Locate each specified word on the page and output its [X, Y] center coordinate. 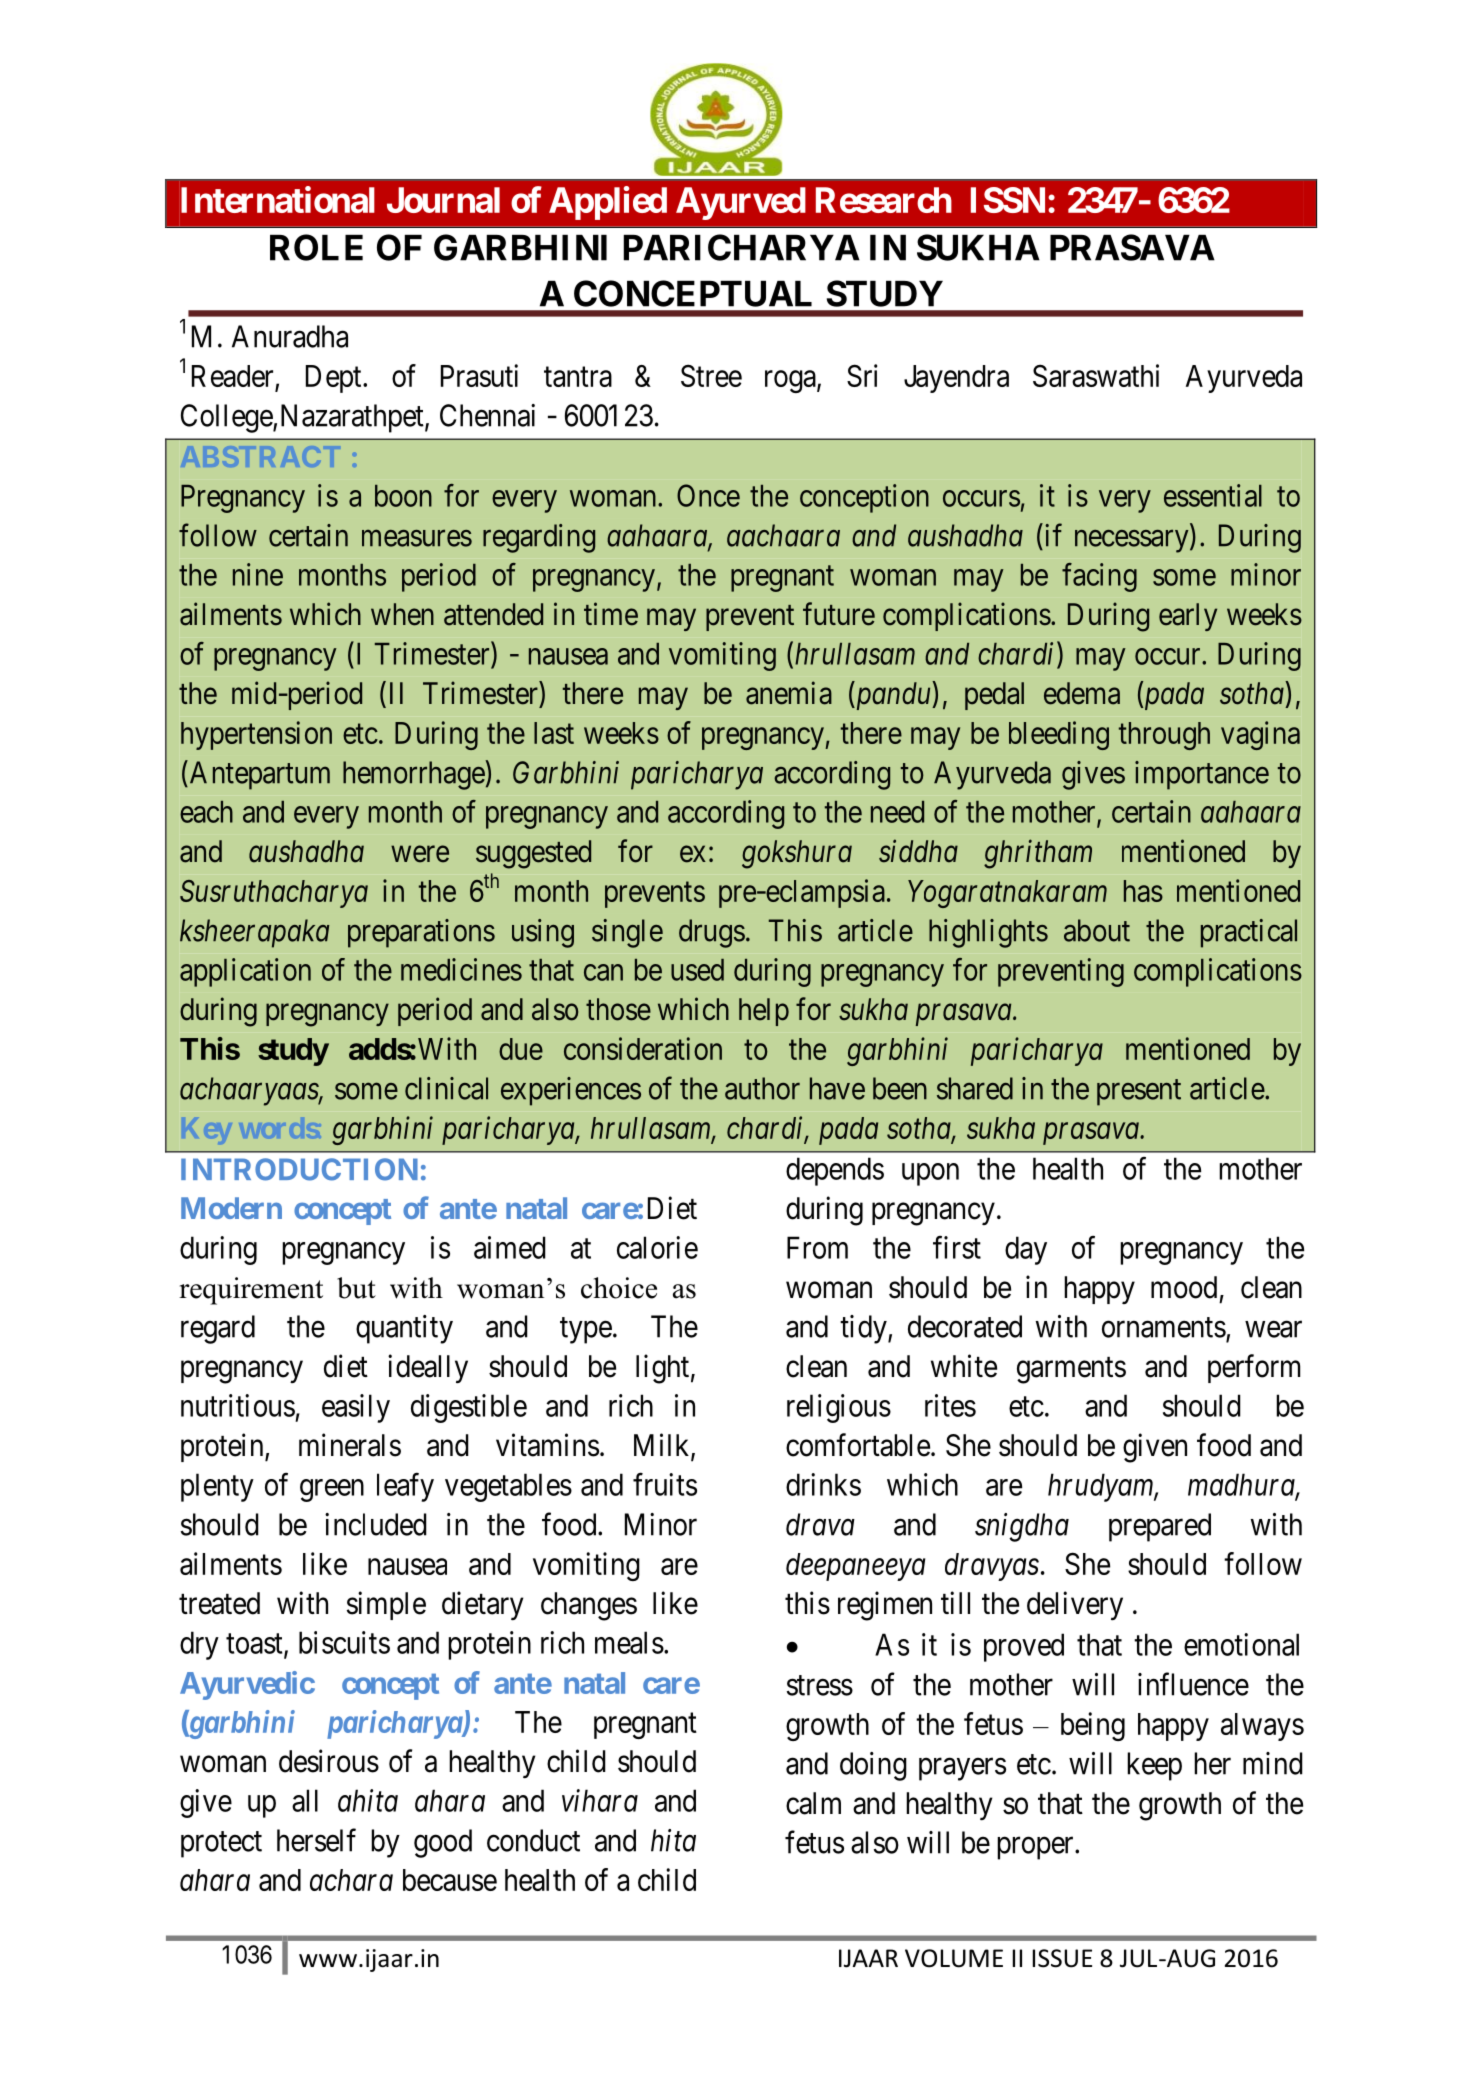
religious [839, 1408]
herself [316, 1840]
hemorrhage [414, 775]
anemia [789, 693]
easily [356, 1408]
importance [1202, 775]
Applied [608, 203]
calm [813, 1803]
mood [1184, 1287]
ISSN [1008, 200]
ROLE [316, 247]
